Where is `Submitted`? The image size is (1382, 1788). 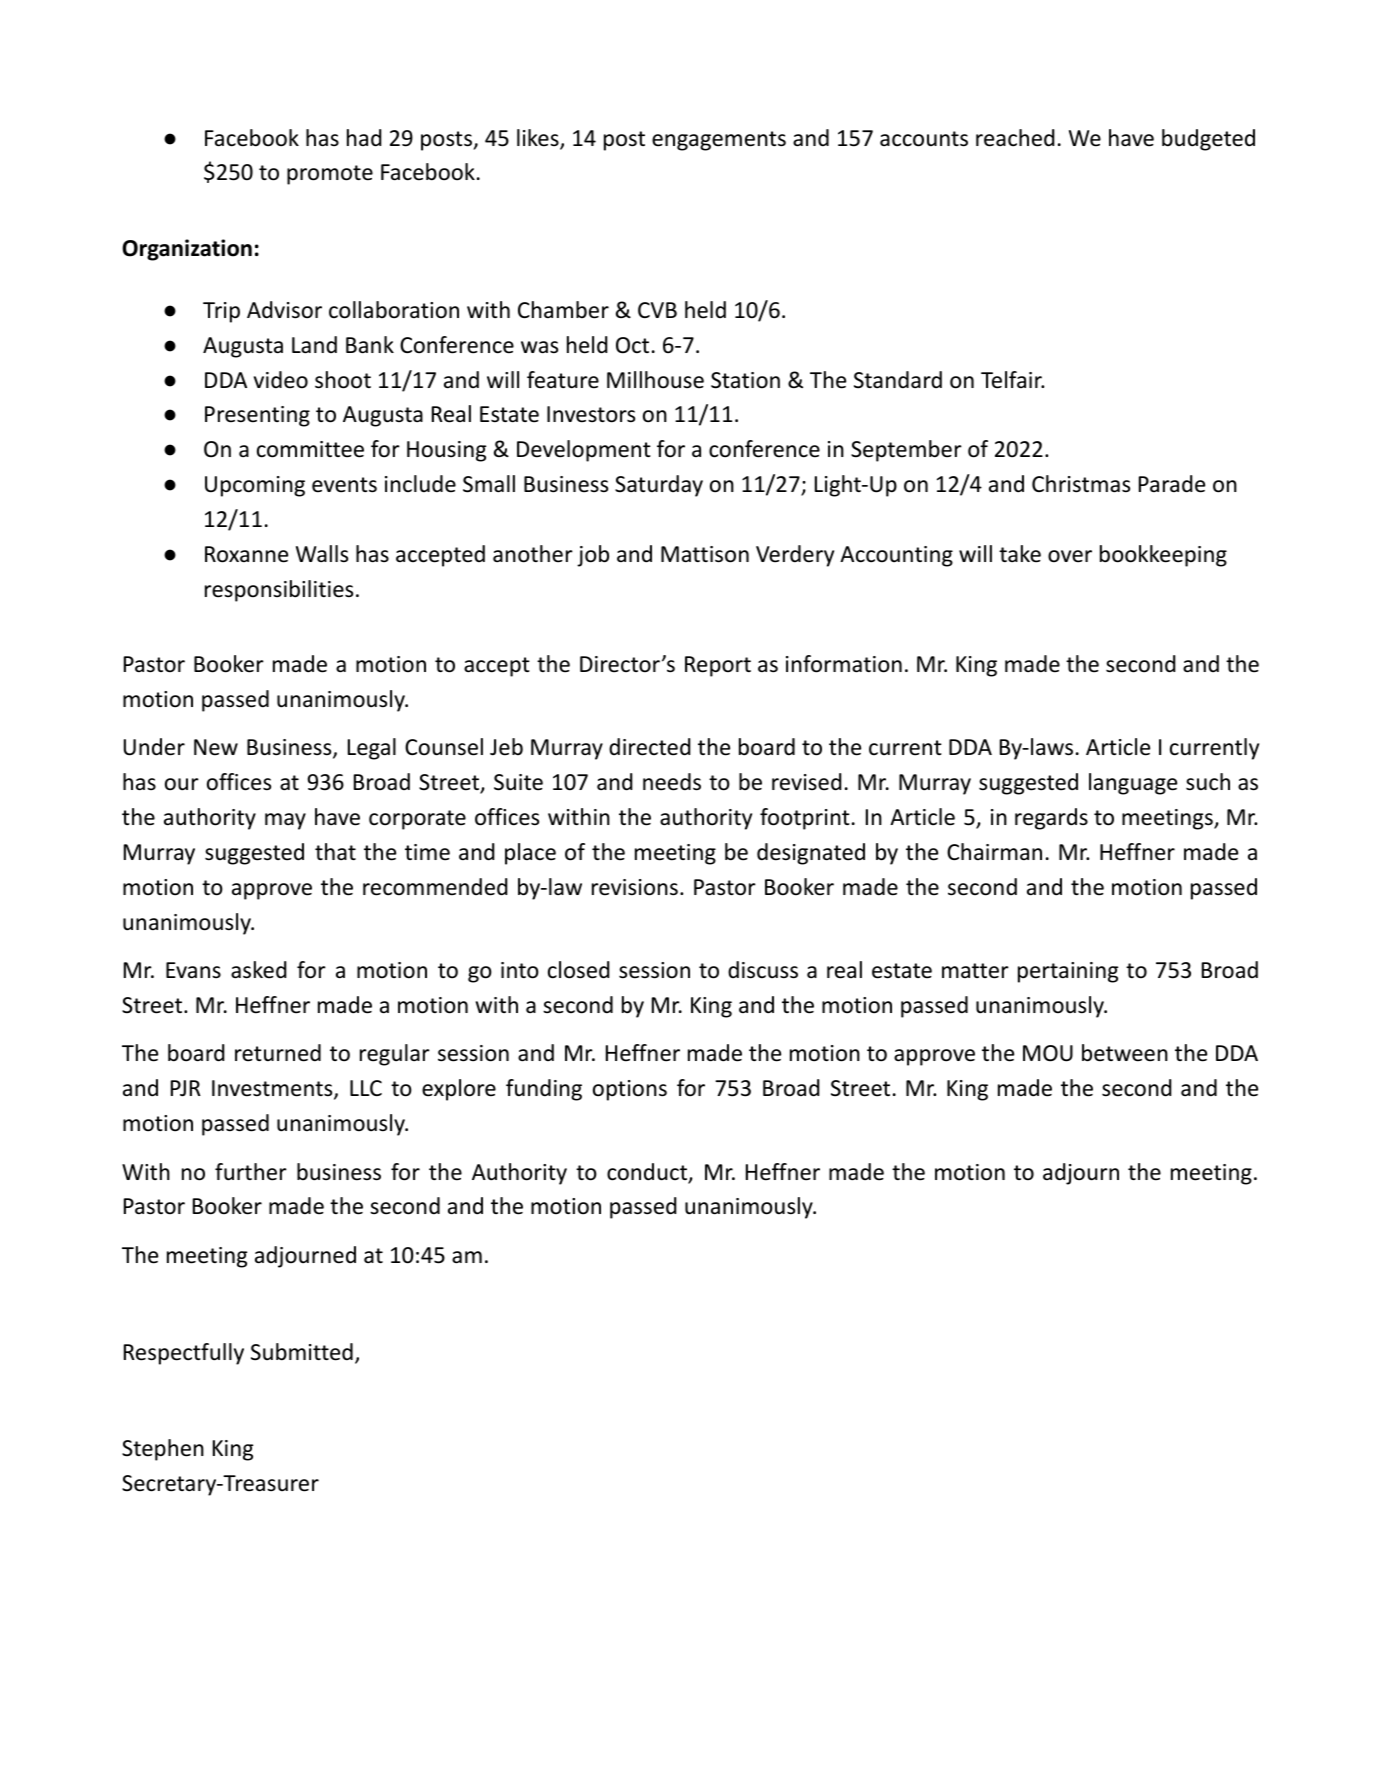
Submitted is located at coordinates (302, 1352).
